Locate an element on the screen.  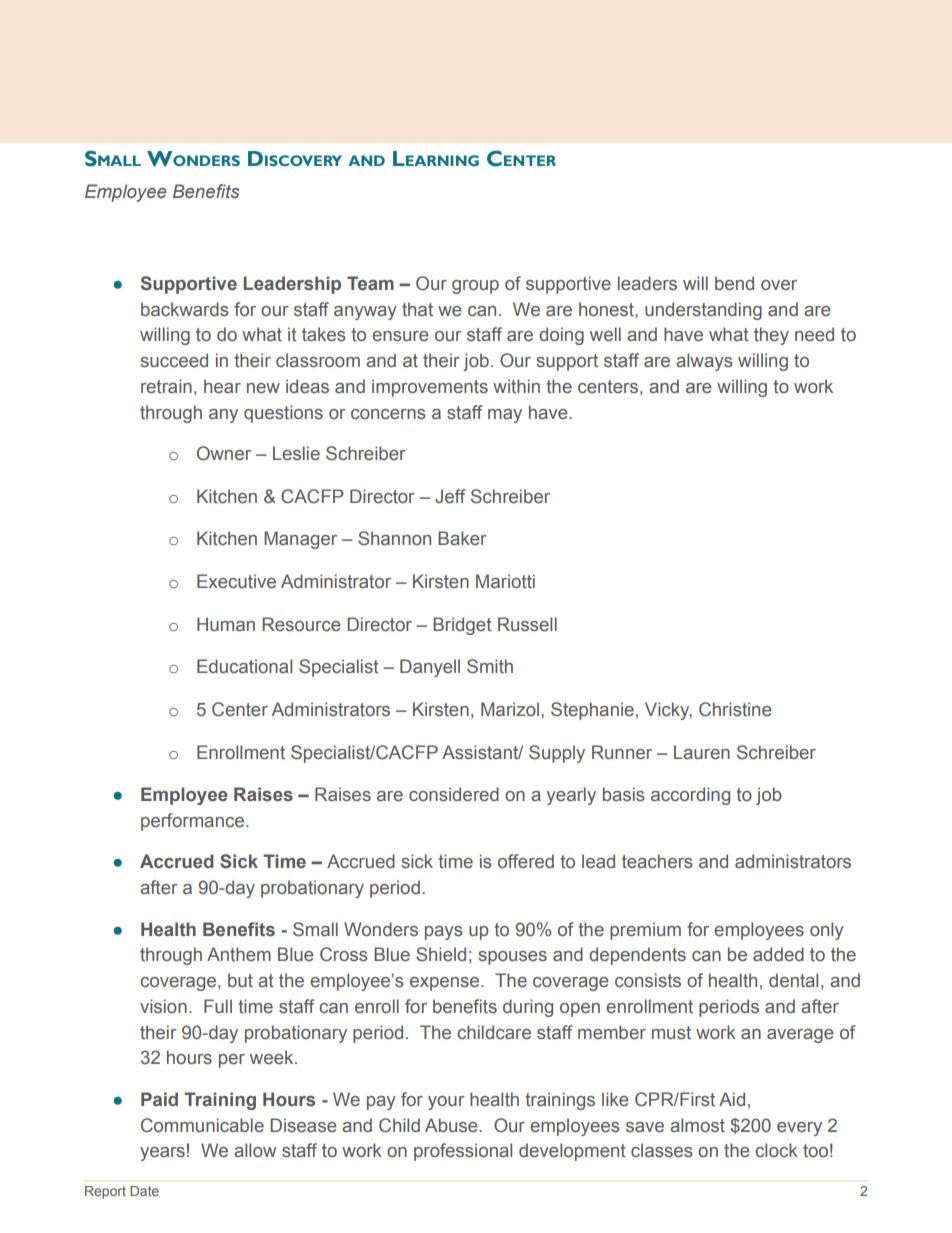
performance is located at coordinates (192, 822).
